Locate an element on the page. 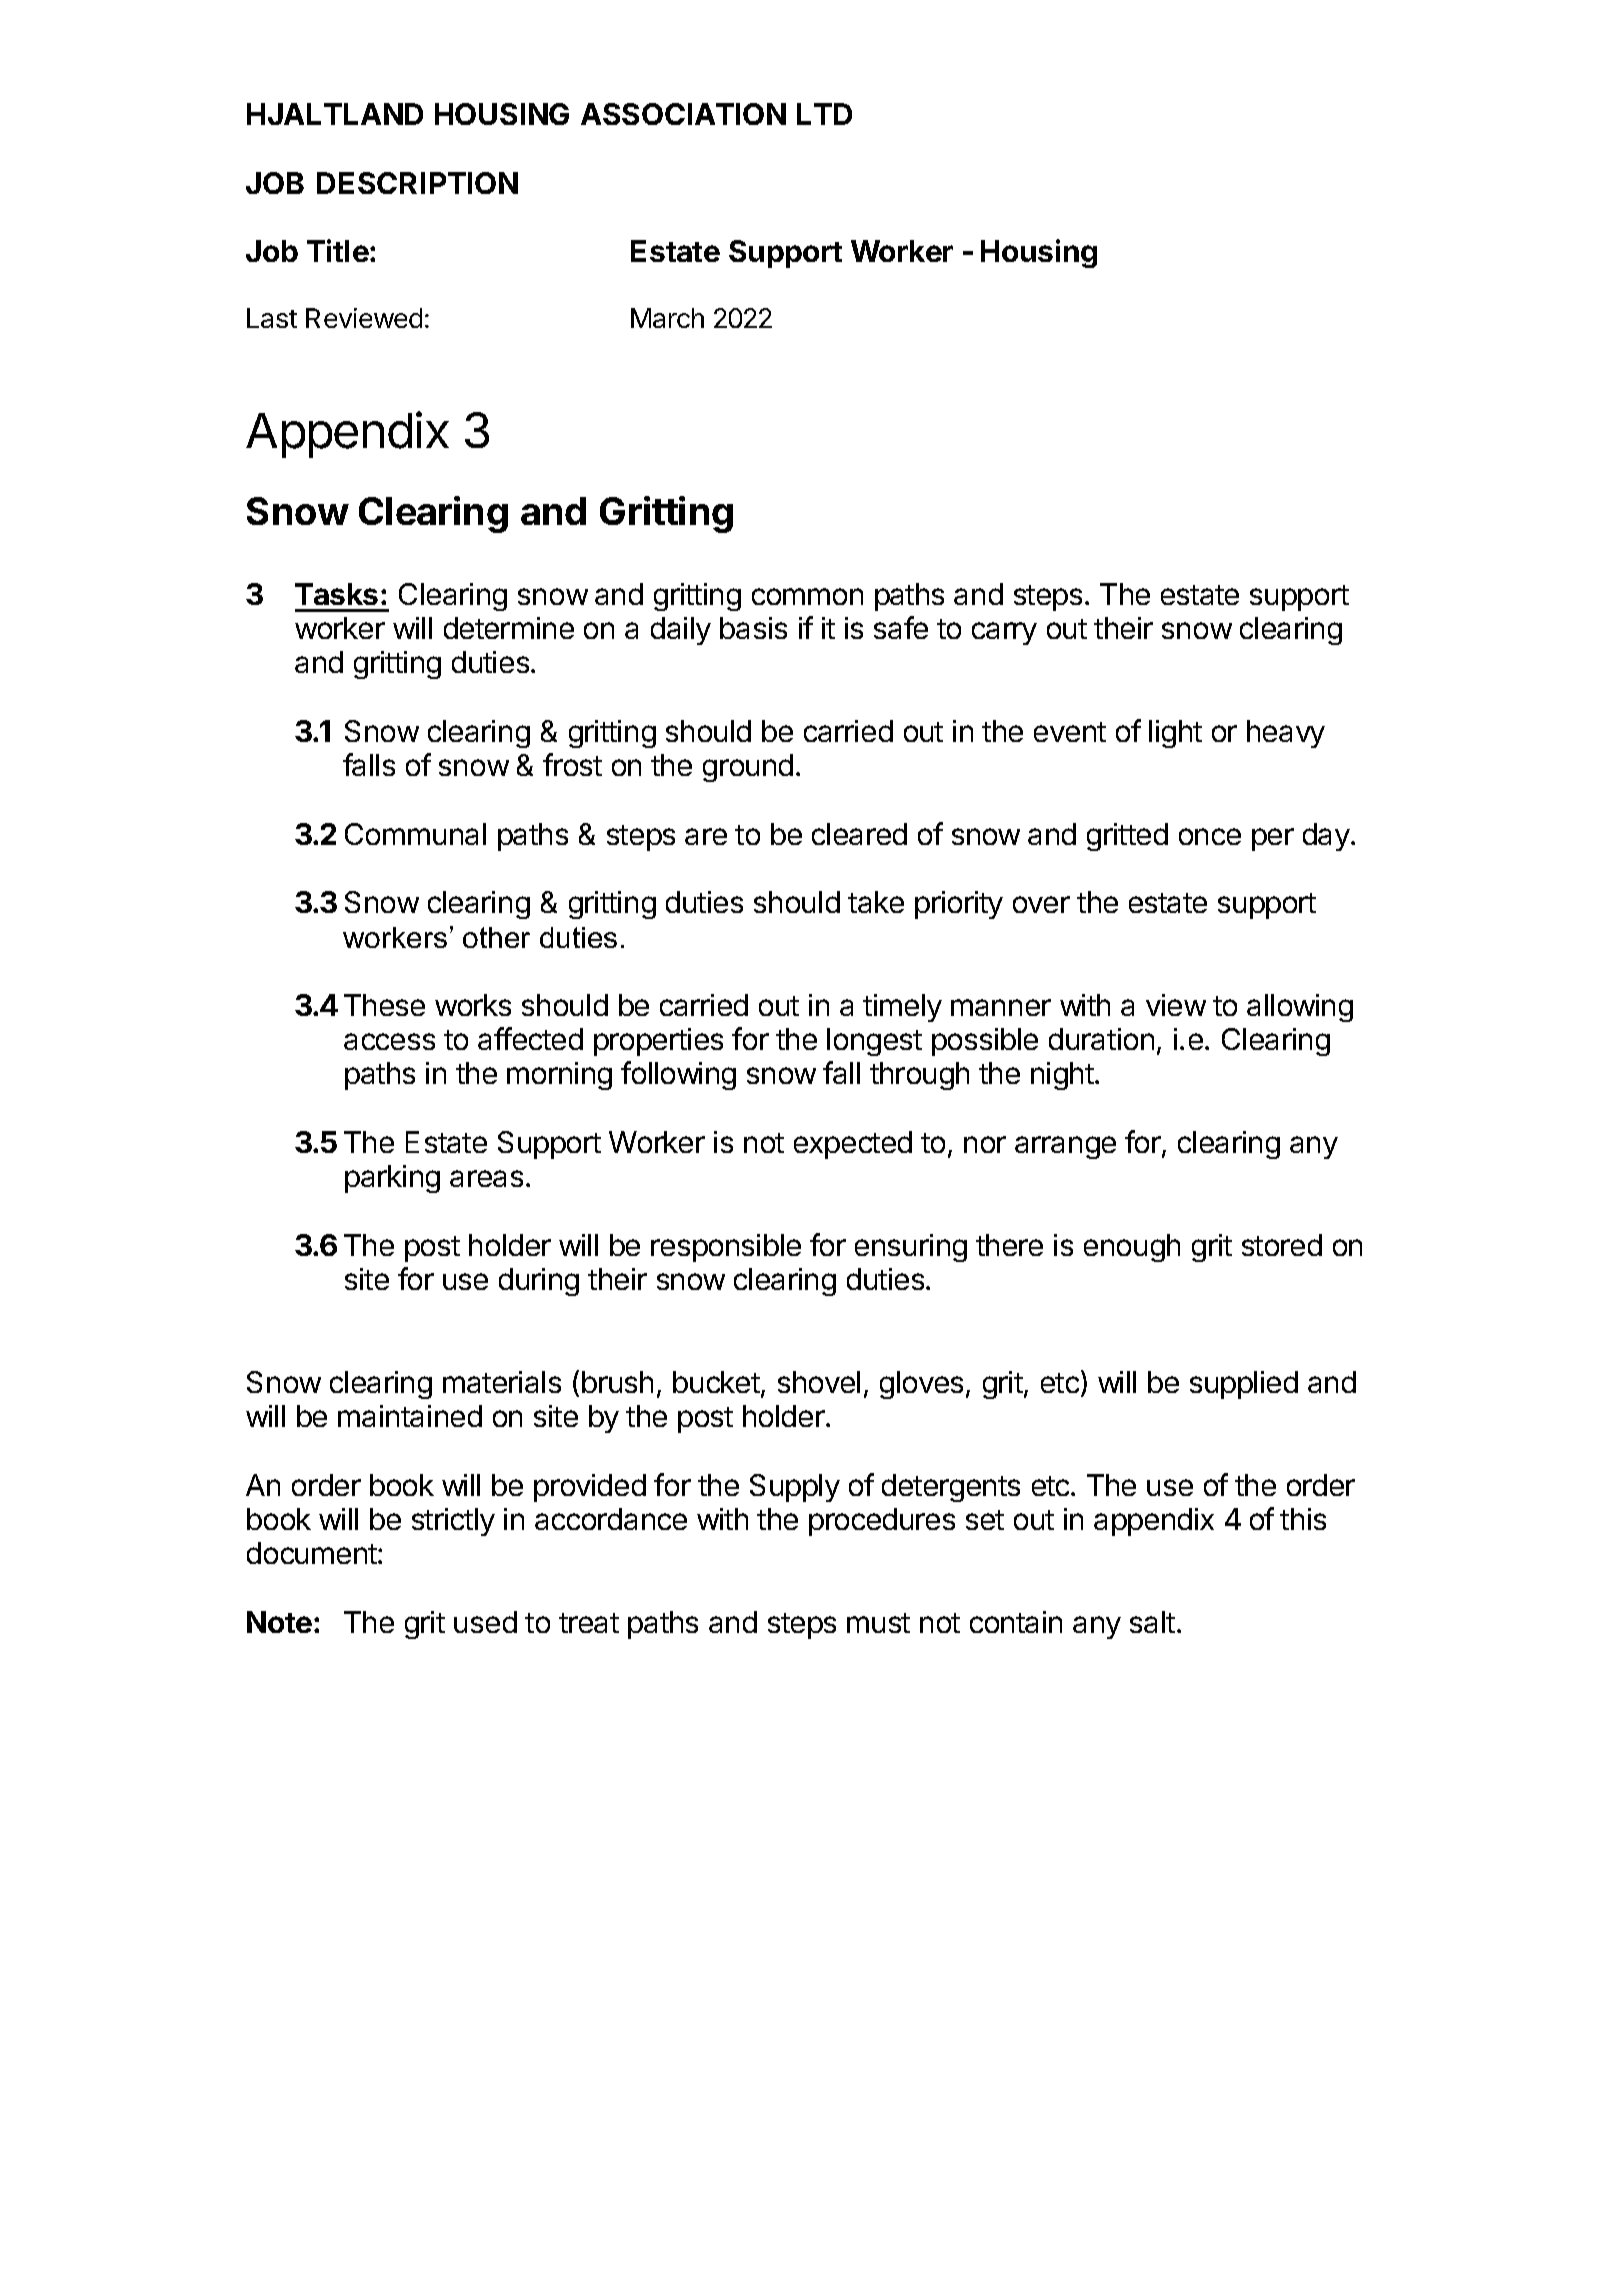 The height and width of the document is (2281, 1613). LTD is located at coordinates (824, 114).
